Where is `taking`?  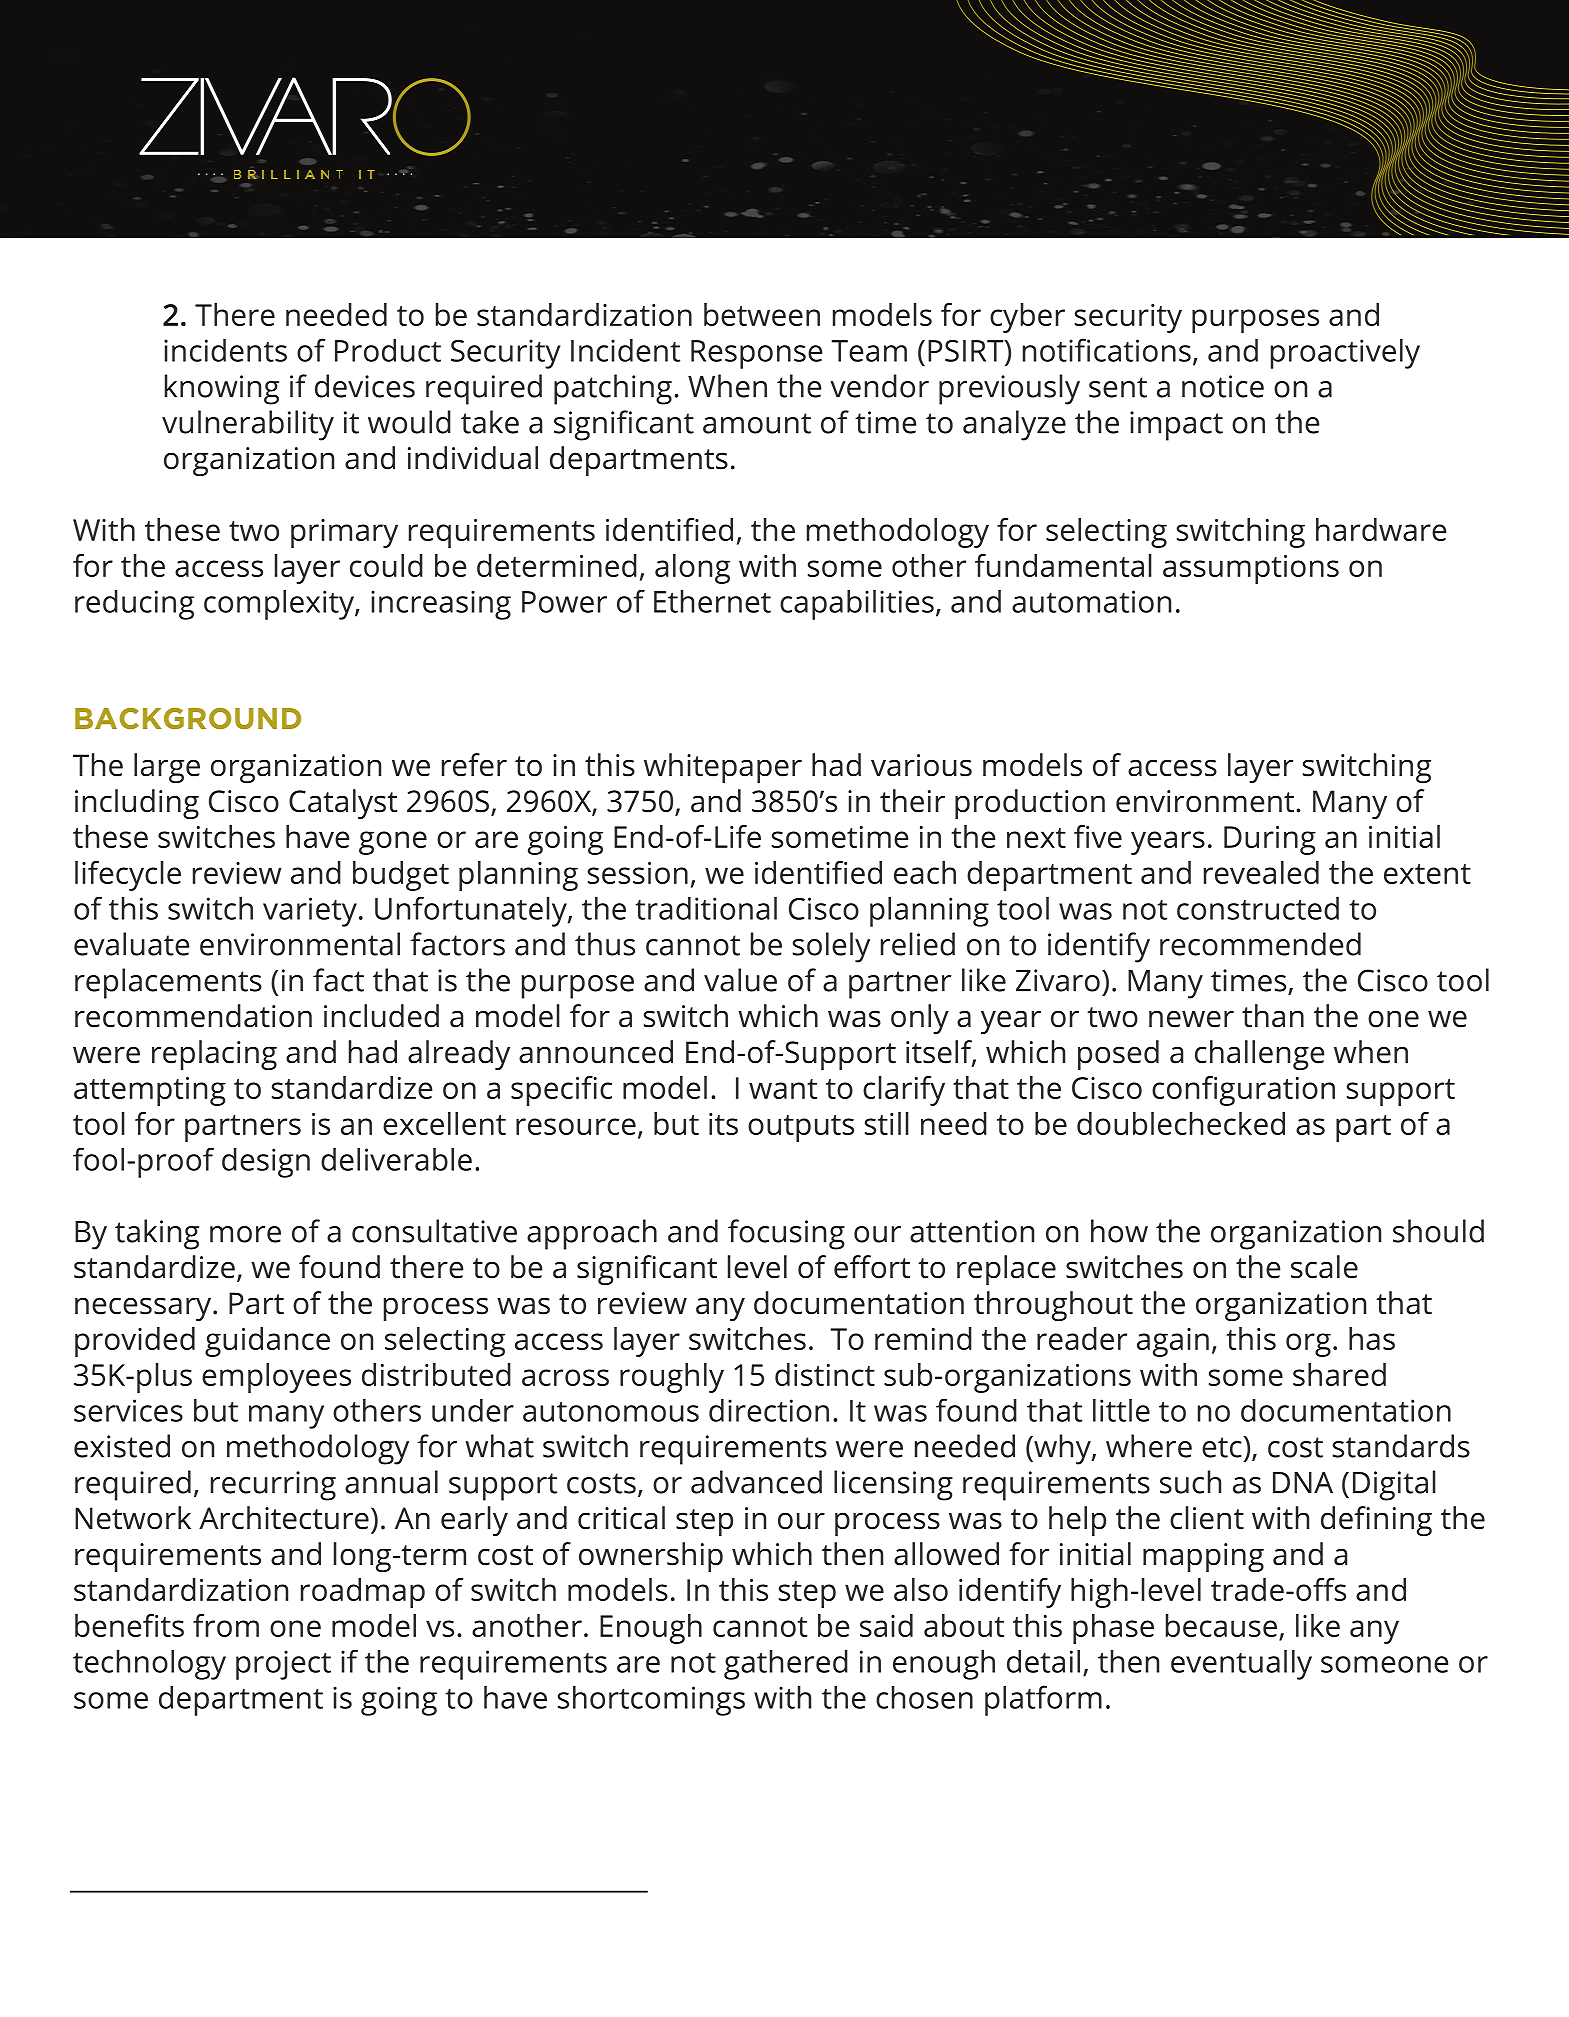 taking is located at coordinates (157, 1234).
